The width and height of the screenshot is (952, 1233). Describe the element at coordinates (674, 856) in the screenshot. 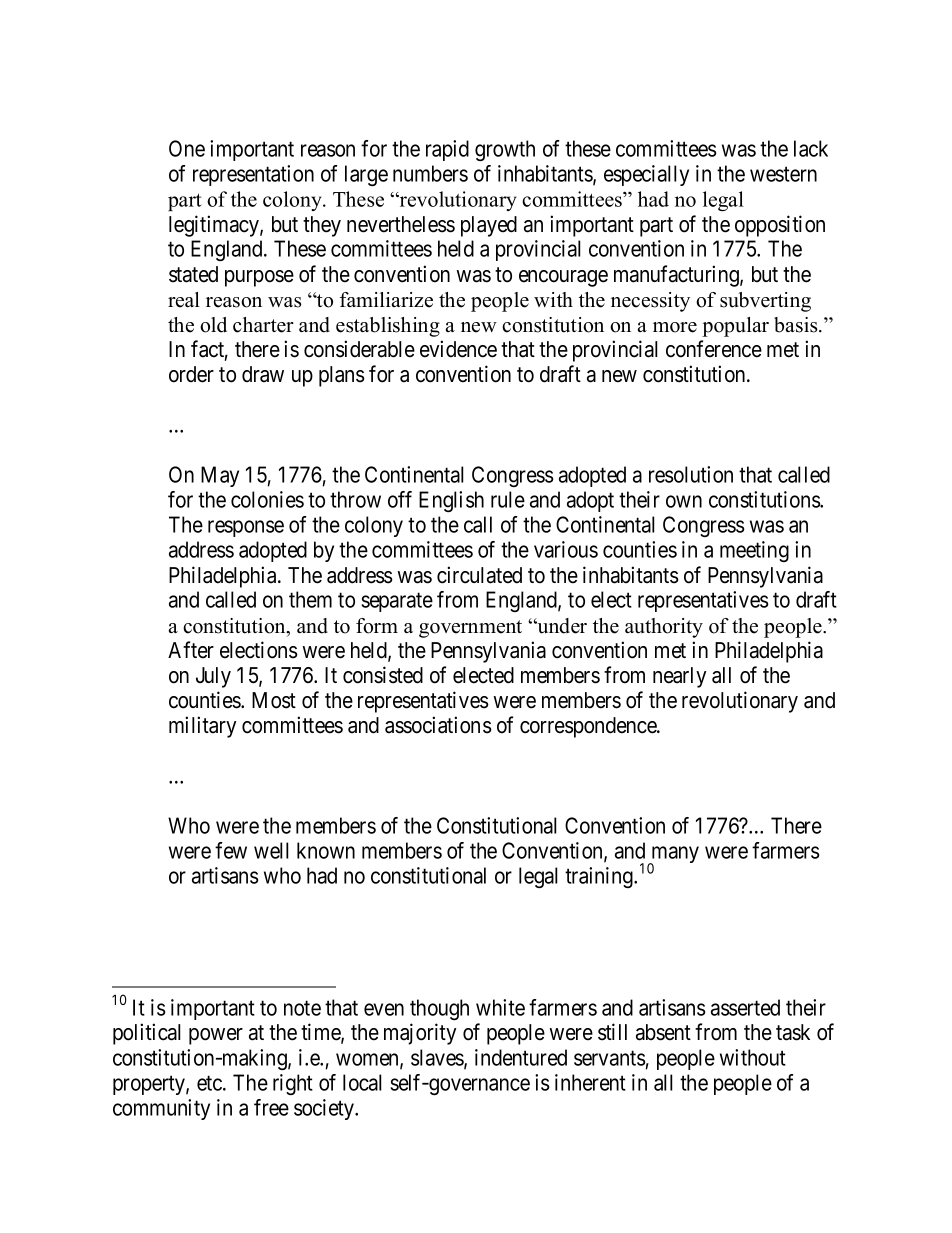

I see `many` at that location.
